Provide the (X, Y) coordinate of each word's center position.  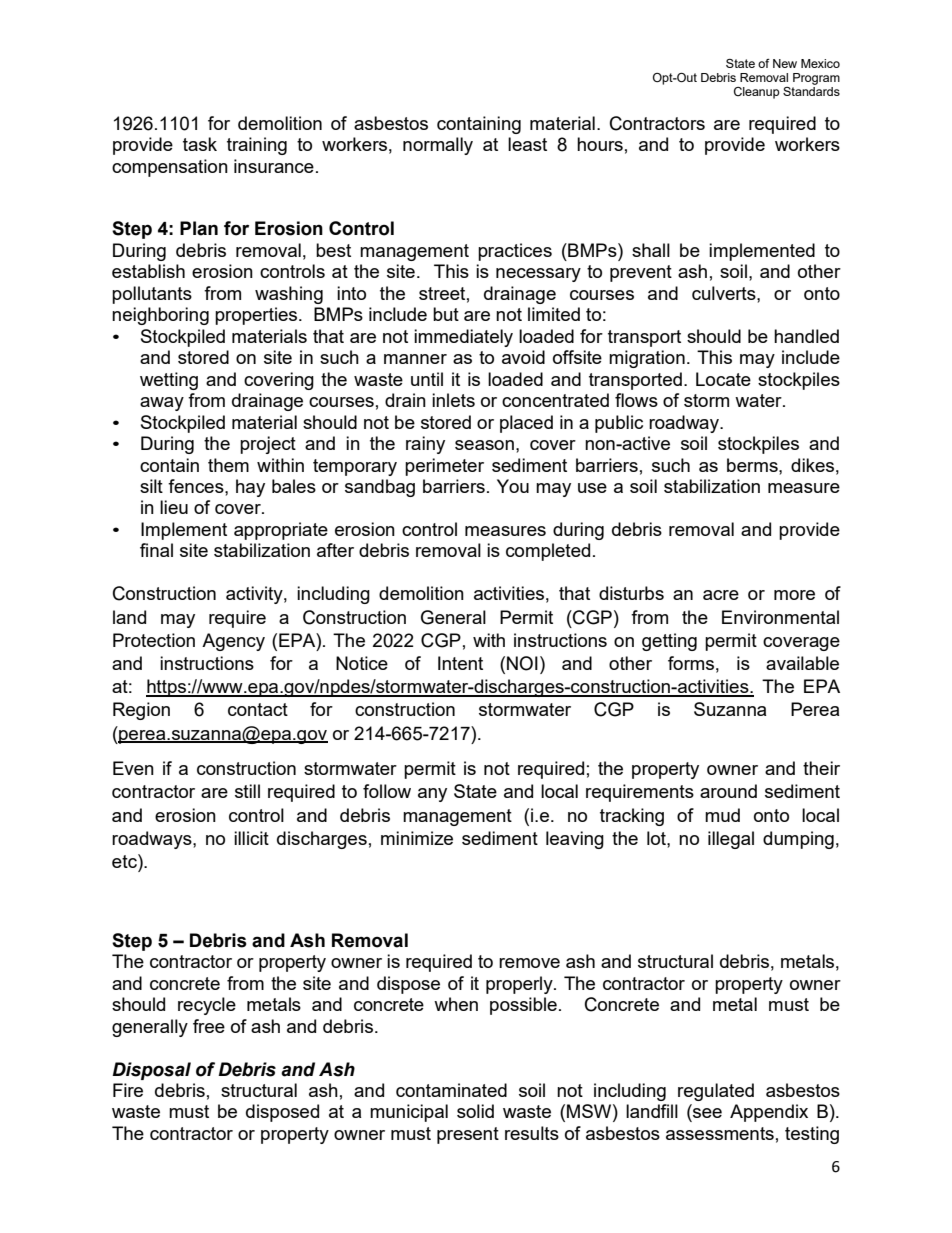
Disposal (151, 1071)
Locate (723, 379)
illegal (731, 840)
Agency (233, 642)
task (200, 144)
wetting (169, 381)
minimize (417, 838)
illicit (251, 838)
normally (438, 146)
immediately (463, 338)
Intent (460, 663)
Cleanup (757, 93)
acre (721, 595)
